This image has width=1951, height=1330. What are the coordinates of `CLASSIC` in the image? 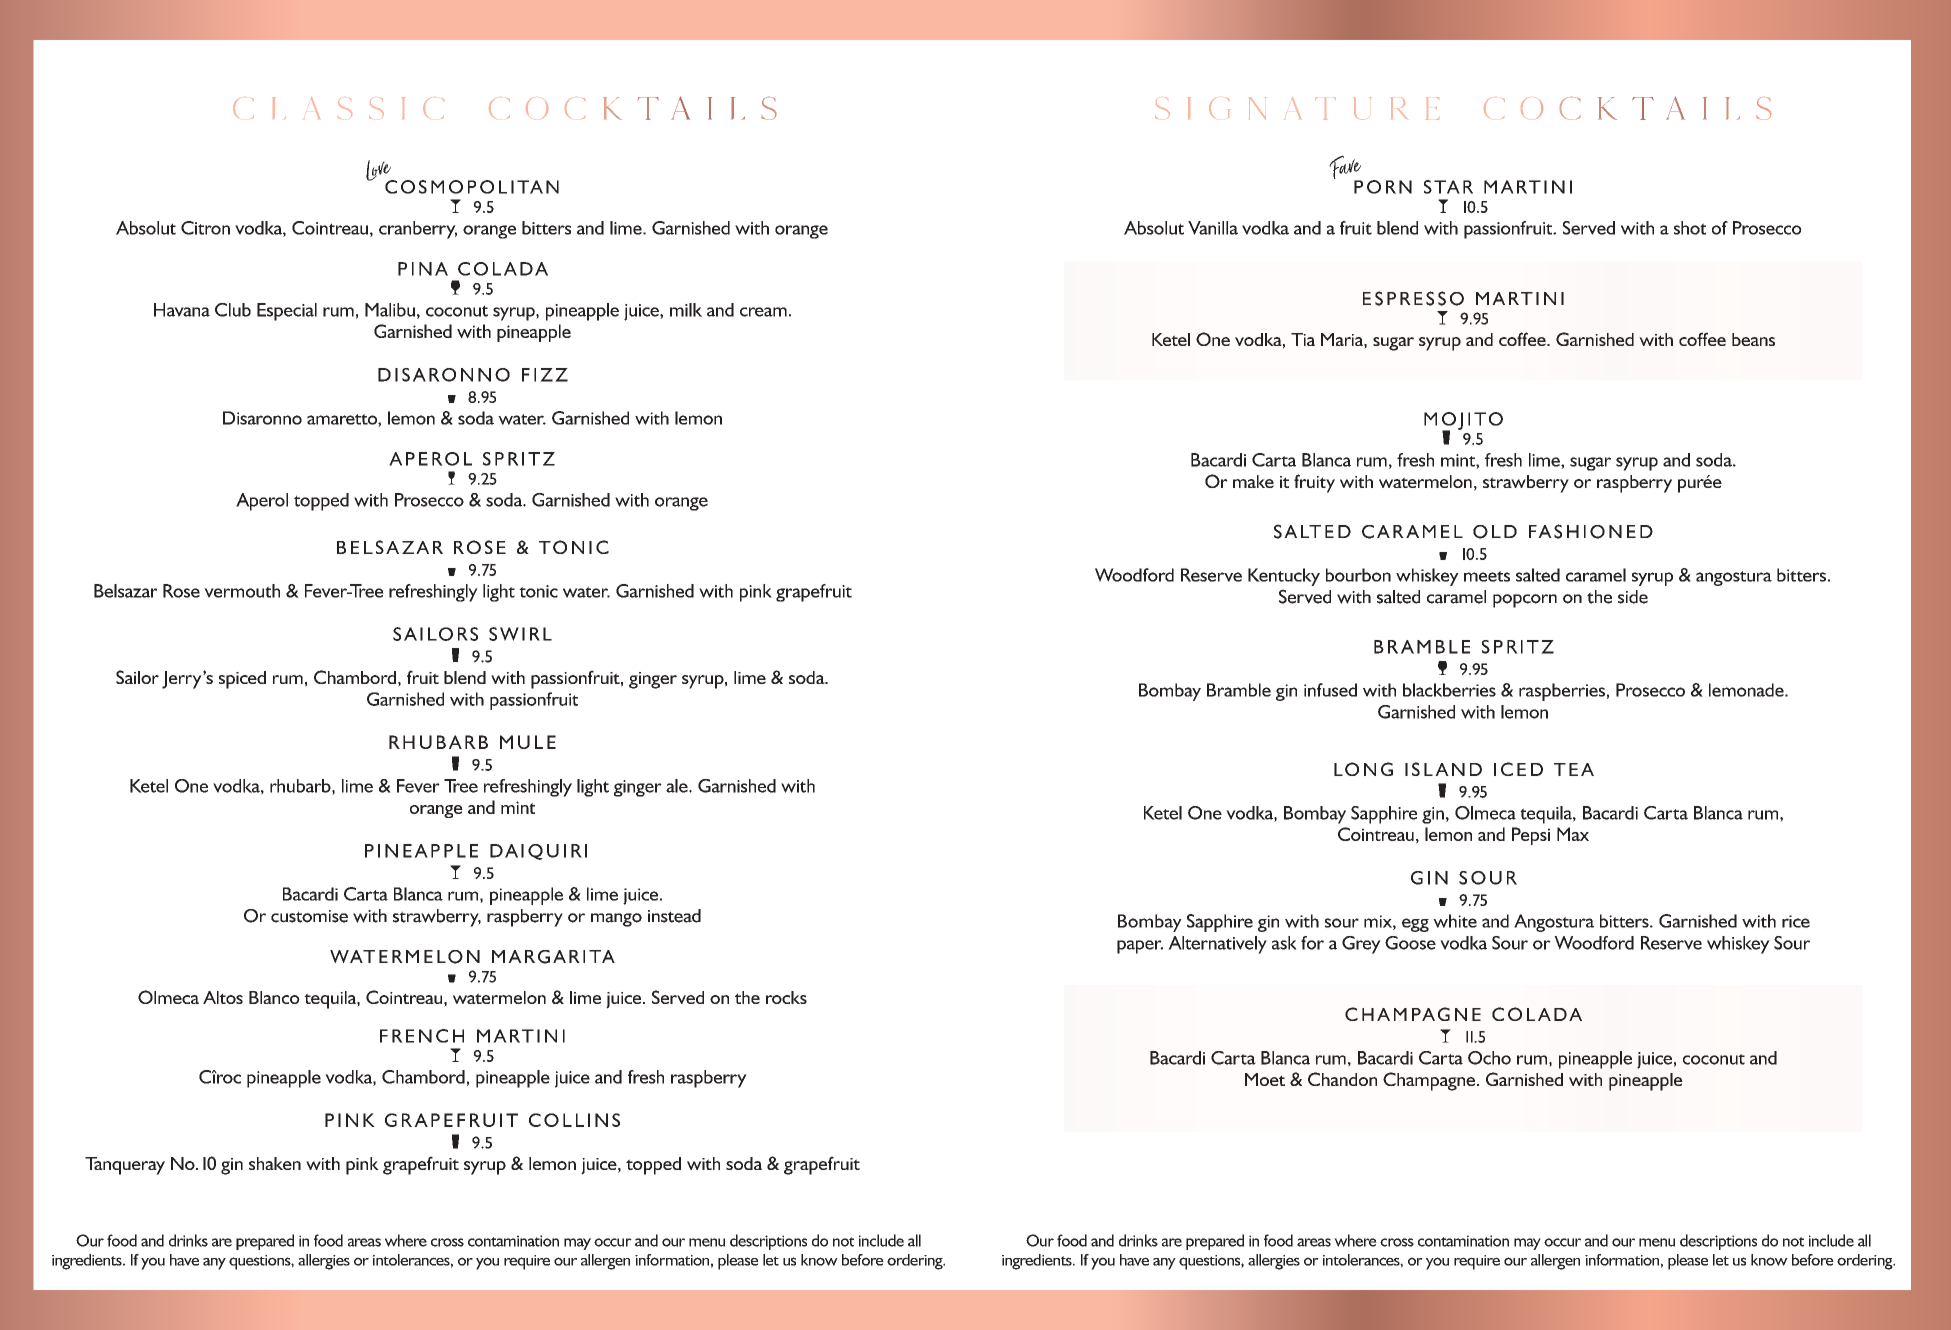 It's located at (338, 108).
